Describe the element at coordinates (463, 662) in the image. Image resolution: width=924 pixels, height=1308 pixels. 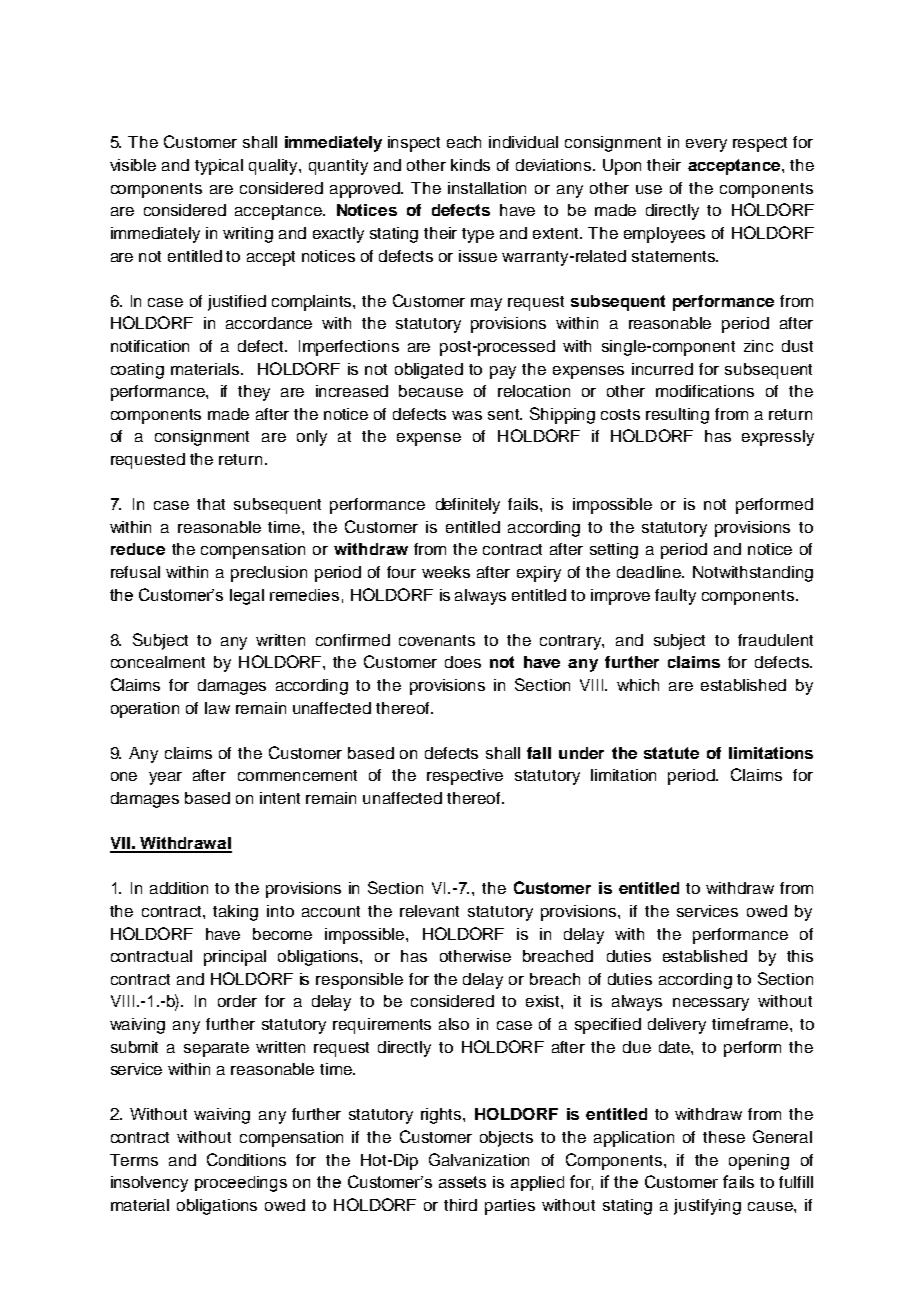
I see `does` at that location.
